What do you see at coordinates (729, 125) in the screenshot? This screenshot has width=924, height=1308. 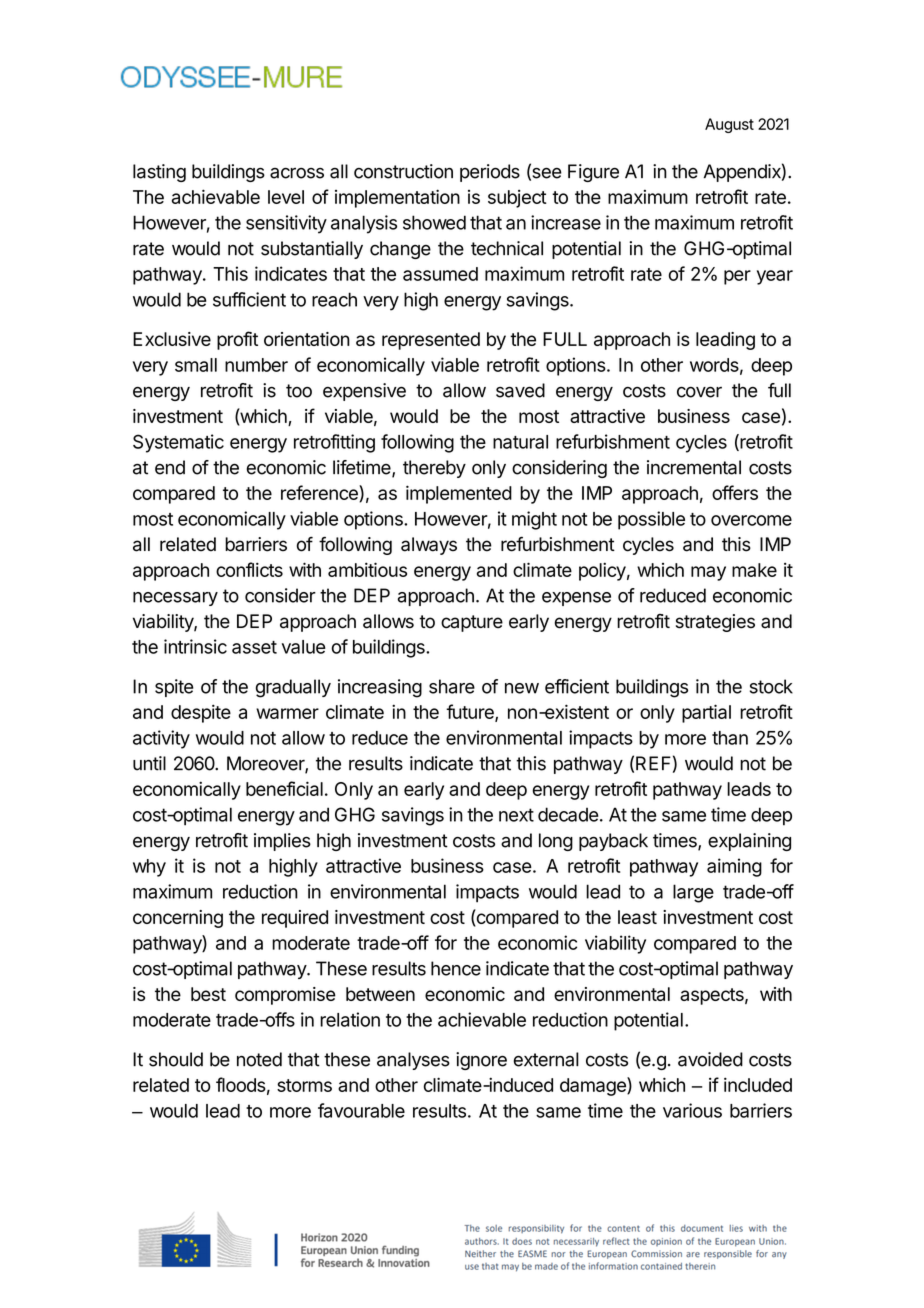 I see `August` at bounding box center [729, 125].
